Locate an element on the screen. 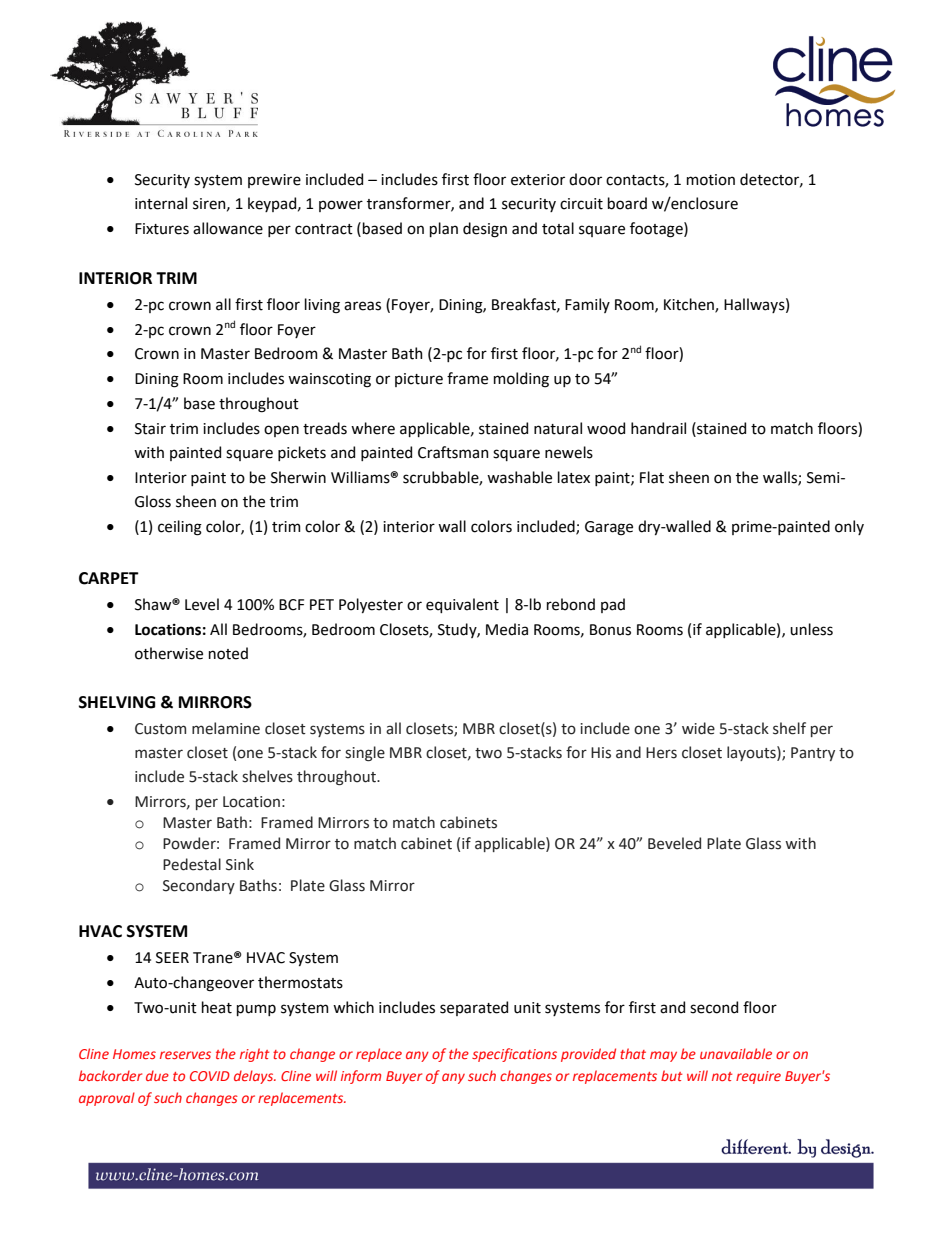 The image size is (952, 1233). design is located at coordinates (485, 230).
